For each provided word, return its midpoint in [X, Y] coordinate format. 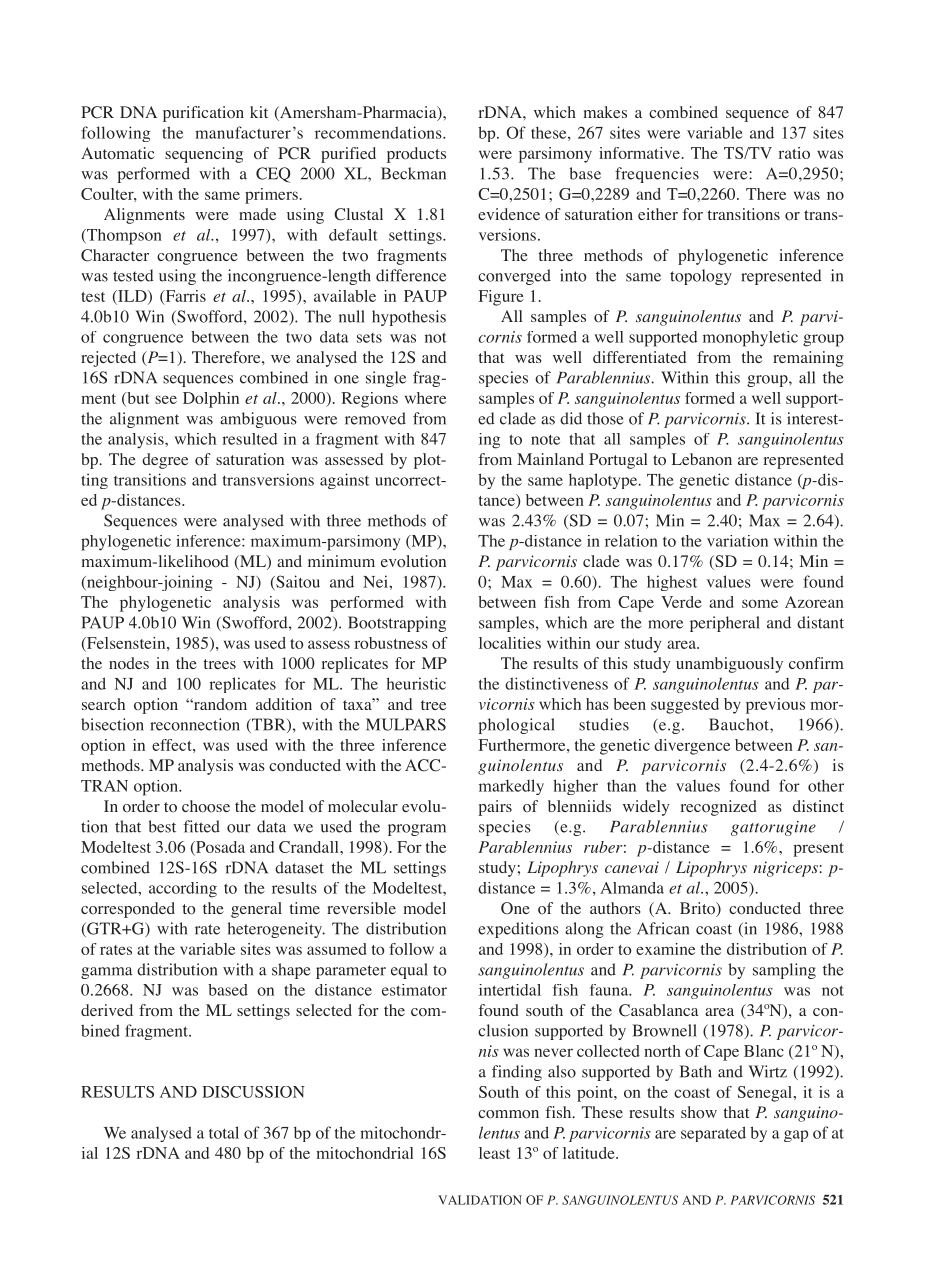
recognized [718, 808]
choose [206, 806]
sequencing [204, 155]
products [416, 155]
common [508, 1114]
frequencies [657, 175]
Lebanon [702, 459]
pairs [495, 808]
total [224, 1132]
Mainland [550, 459]
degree [165, 461]
